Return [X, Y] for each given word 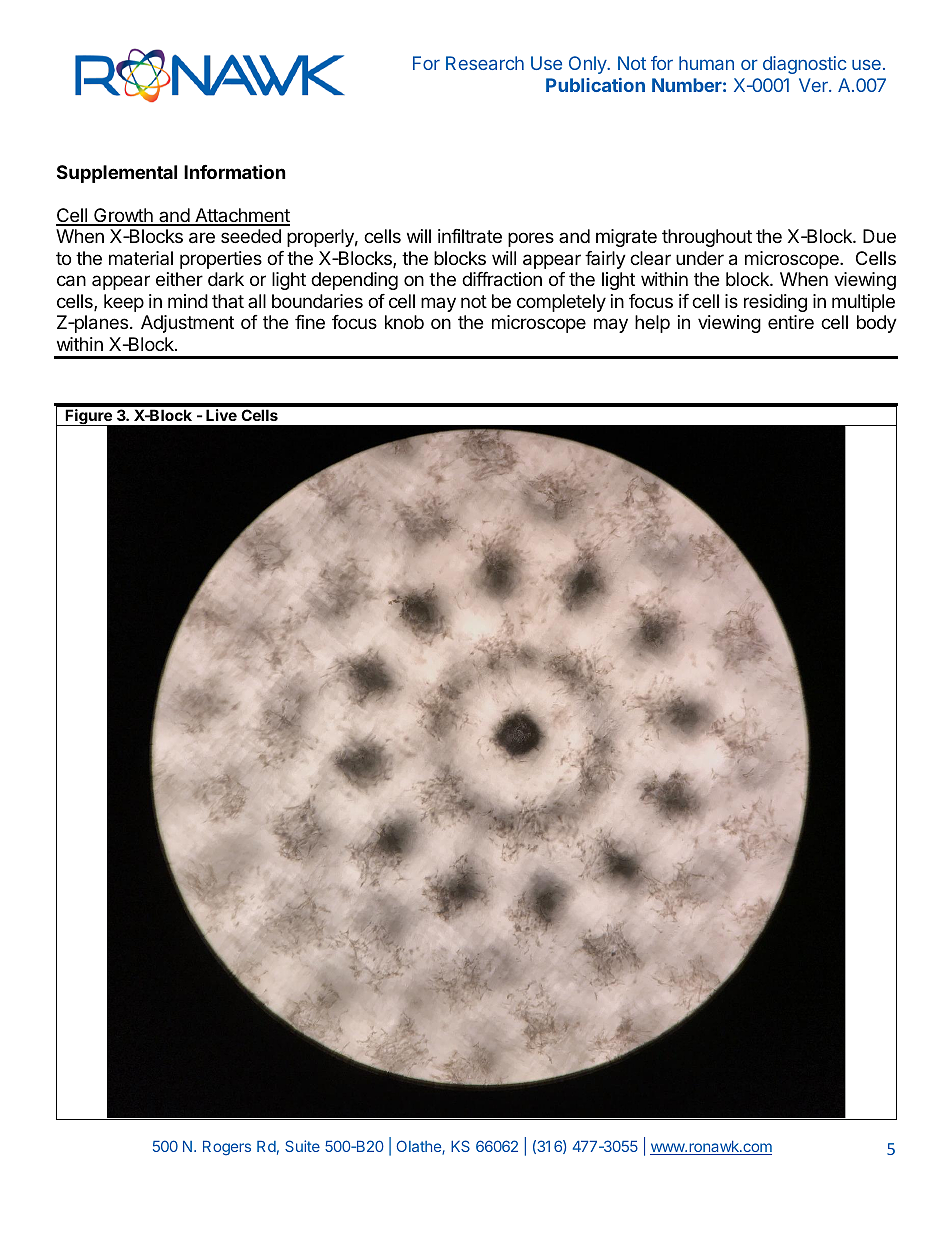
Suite [302, 1146]
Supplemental [117, 174]
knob [404, 322]
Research [485, 63]
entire [791, 322]
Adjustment [187, 324]
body [877, 324]
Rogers [227, 1148]
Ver [814, 85]
